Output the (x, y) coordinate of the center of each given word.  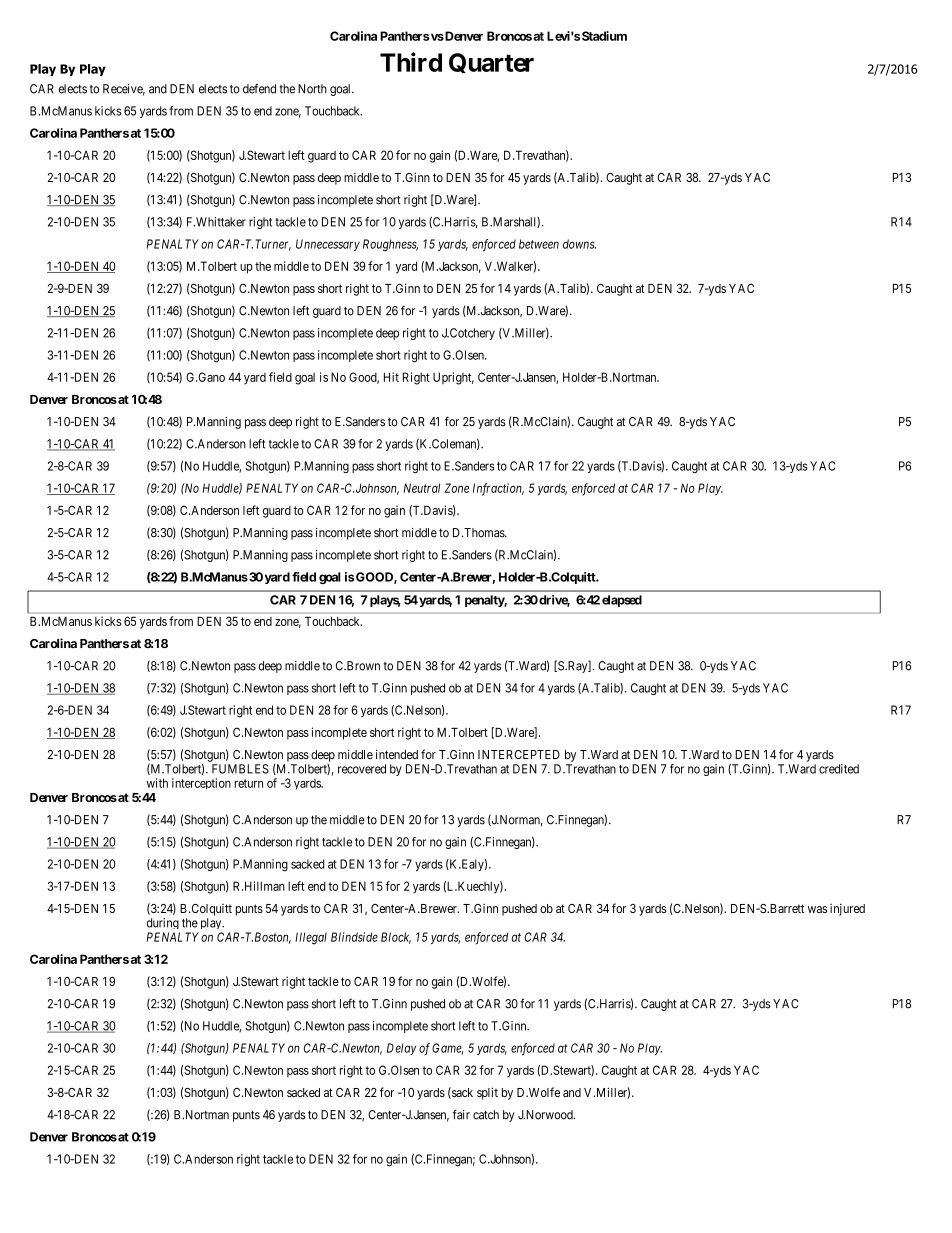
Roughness (390, 245)
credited (839, 769)
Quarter (491, 63)
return (248, 783)
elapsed (622, 601)
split (487, 1093)
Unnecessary (328, 245)
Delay (401, 1049)
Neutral (422, 488)
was (817, 909)
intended (397, 754)
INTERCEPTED (519, 754)
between (539, 244)
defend (259, 88)
